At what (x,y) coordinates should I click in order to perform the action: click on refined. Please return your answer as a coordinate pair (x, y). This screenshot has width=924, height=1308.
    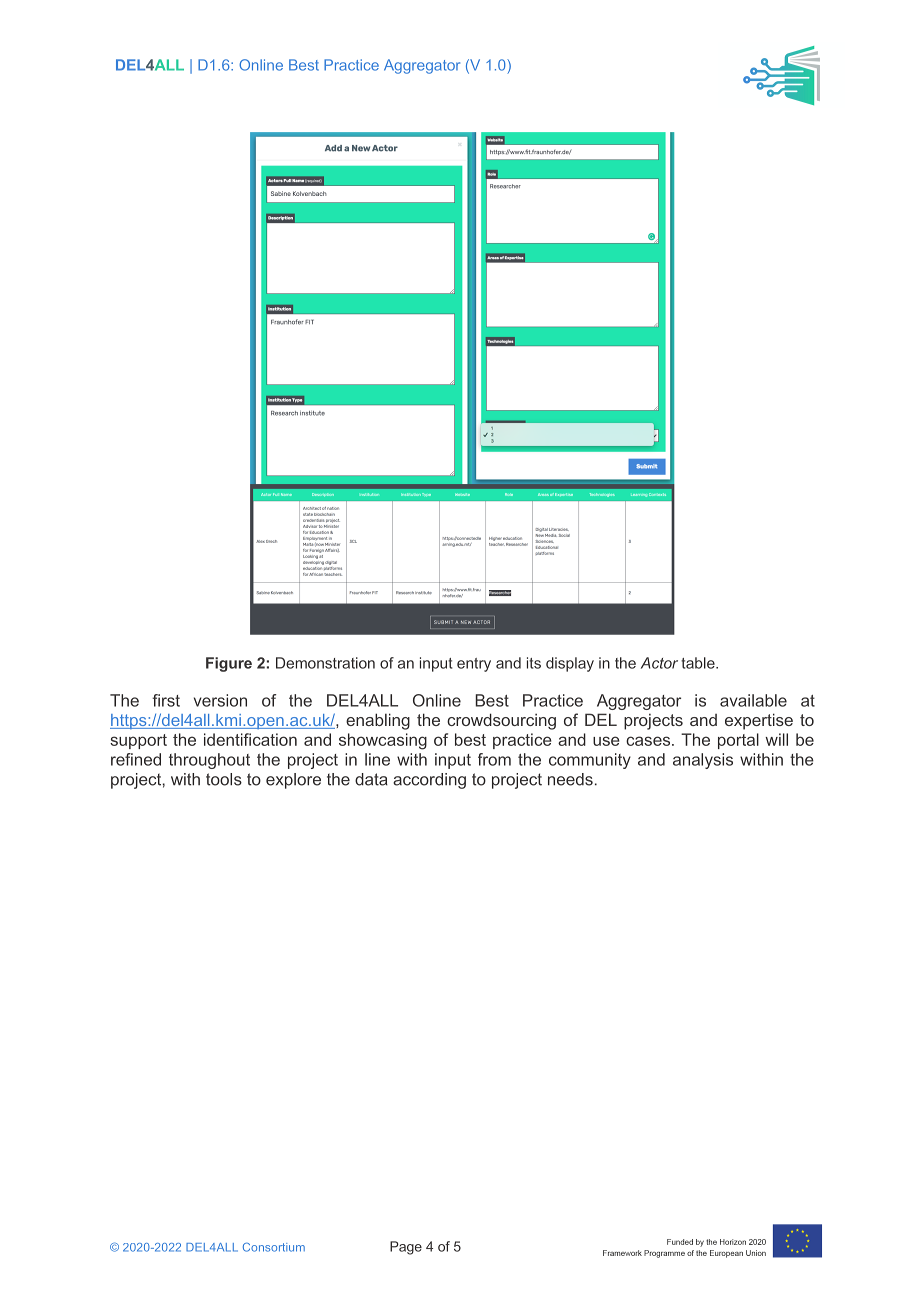
    Looking at the image, I should click on (136, 759).
